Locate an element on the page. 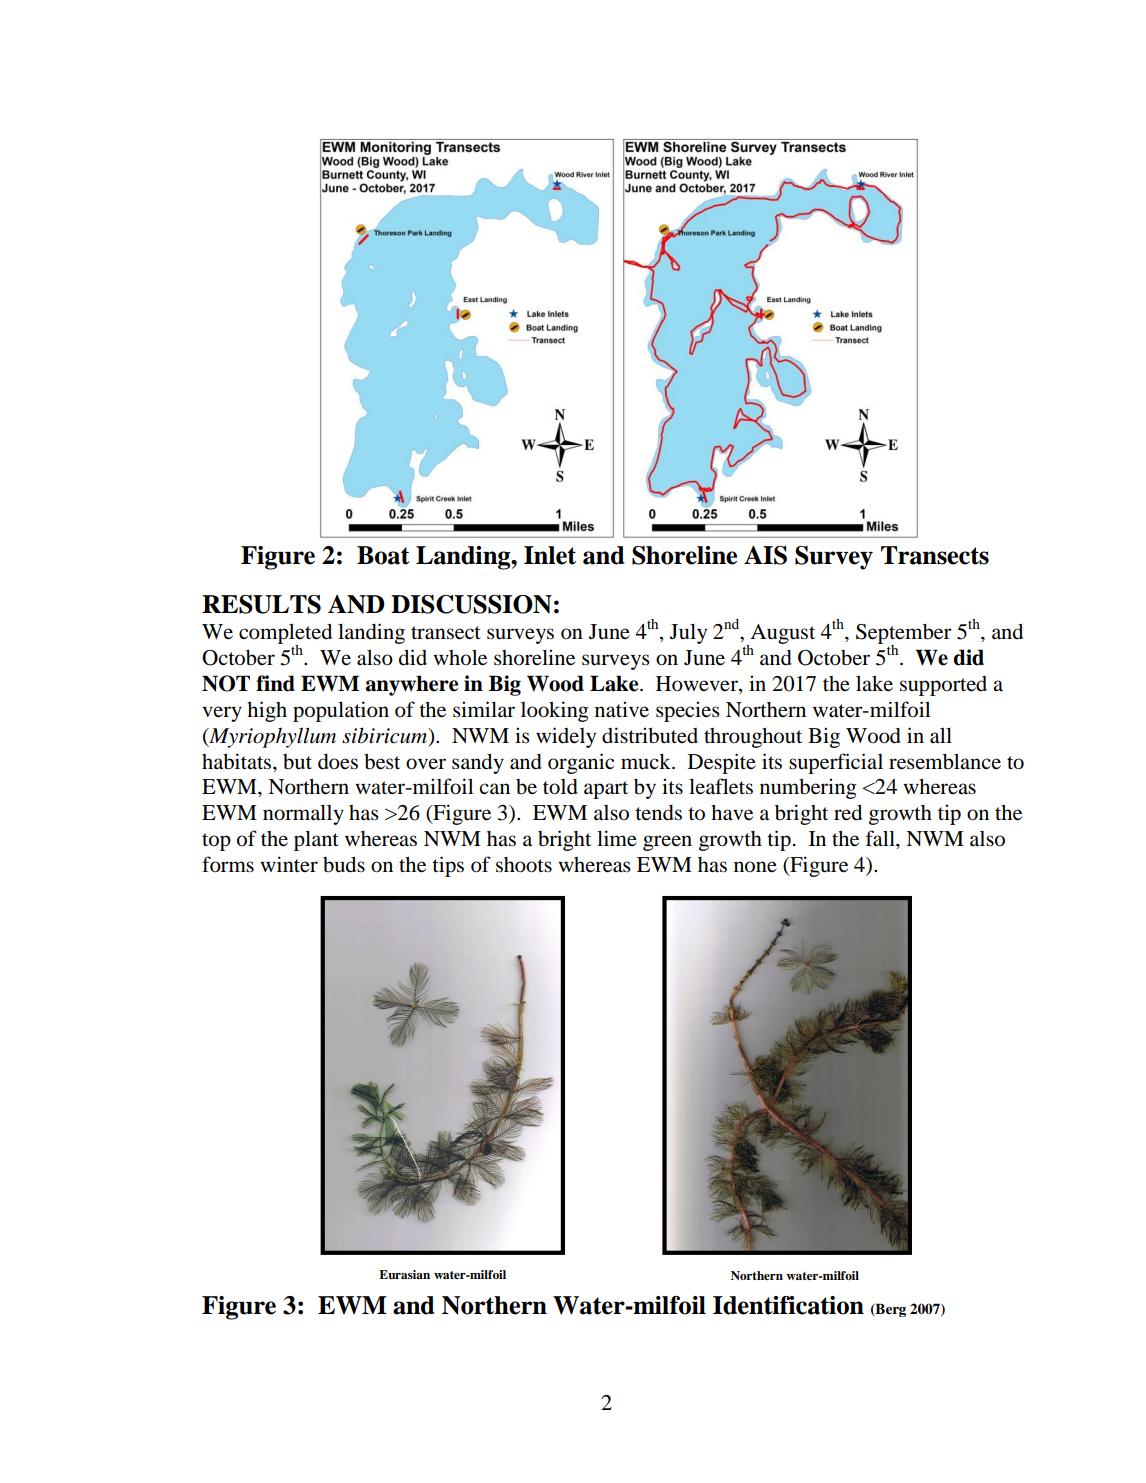  red is located at coordinates (848, 812).
